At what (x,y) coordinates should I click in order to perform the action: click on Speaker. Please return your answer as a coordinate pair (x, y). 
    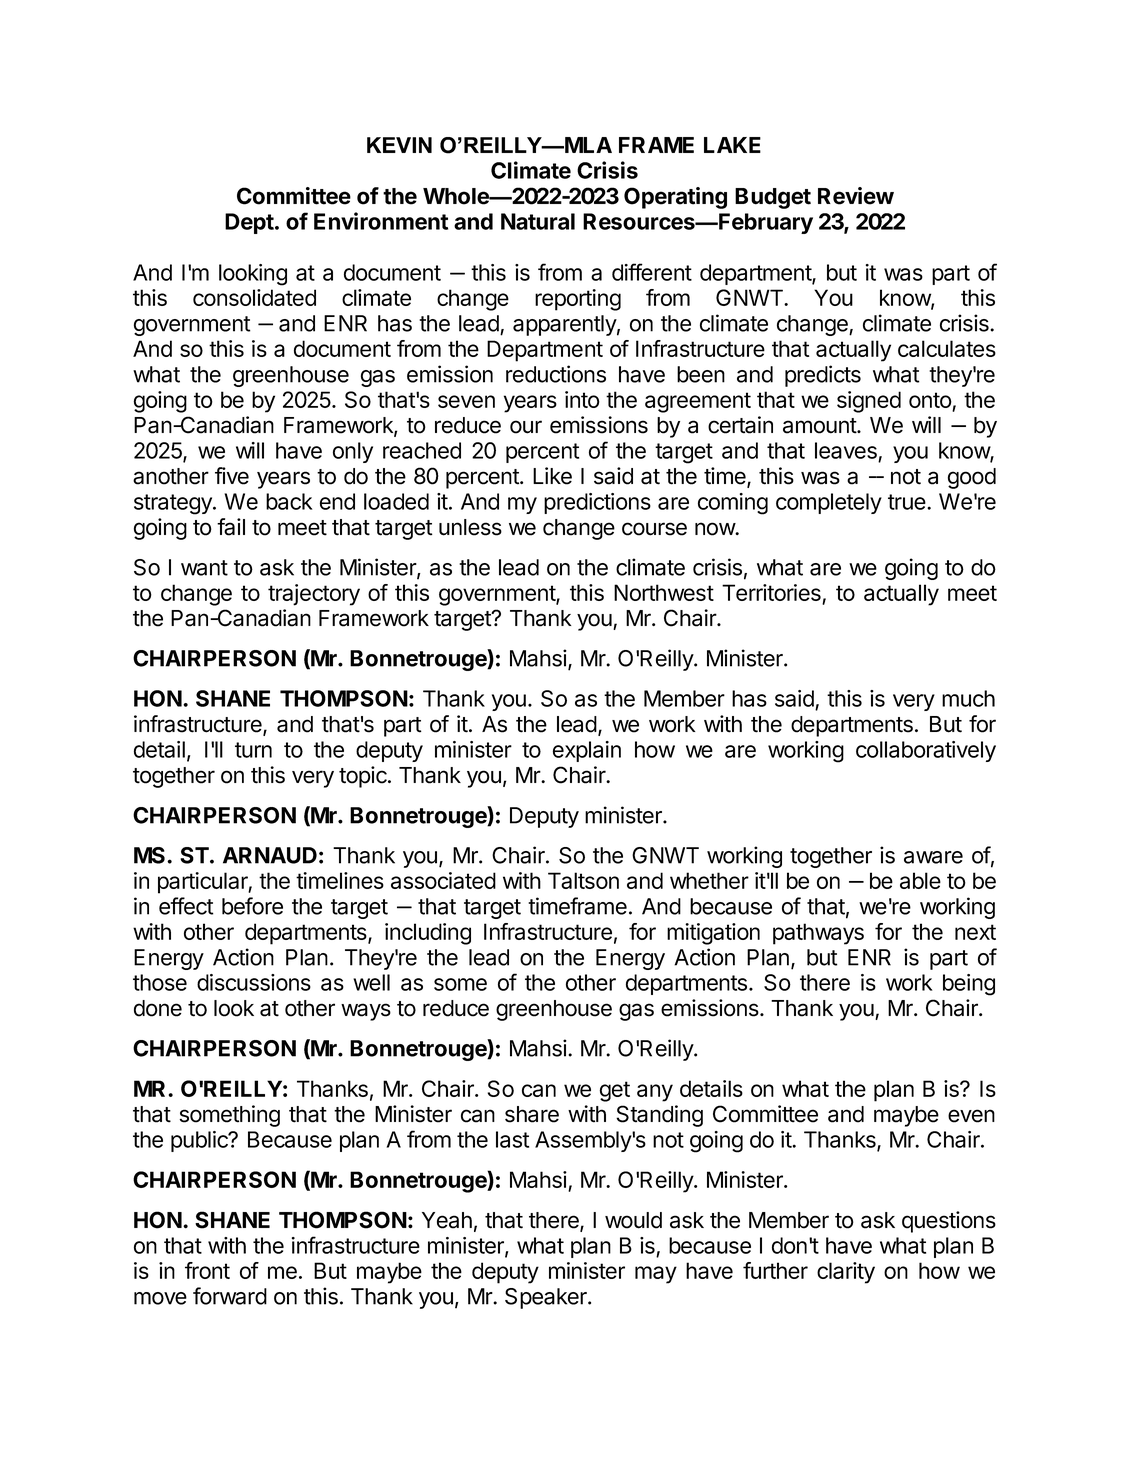
    Looking at the image, I should click on (547, 1298).
